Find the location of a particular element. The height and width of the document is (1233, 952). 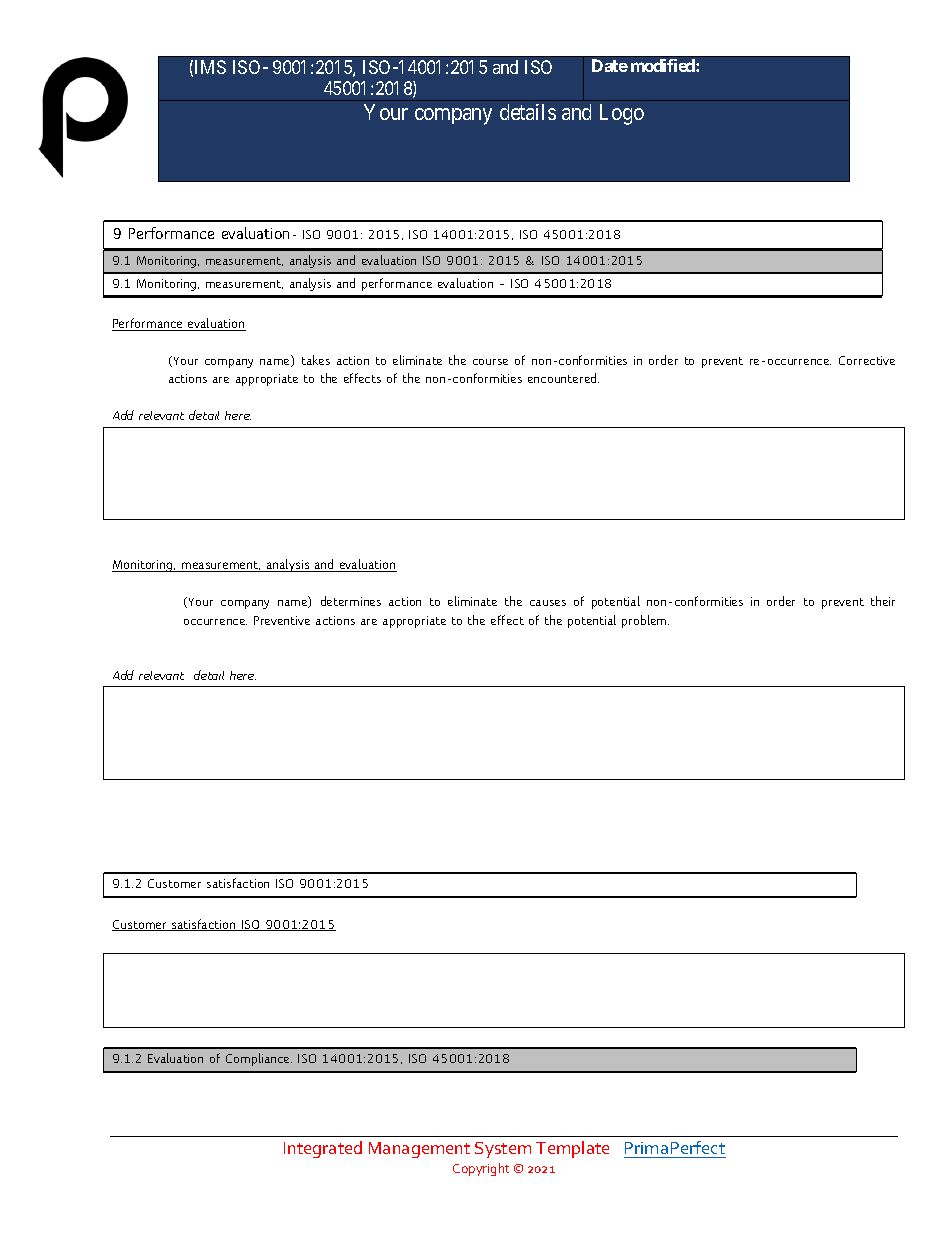

determines is located at coordinates (351, 601).
